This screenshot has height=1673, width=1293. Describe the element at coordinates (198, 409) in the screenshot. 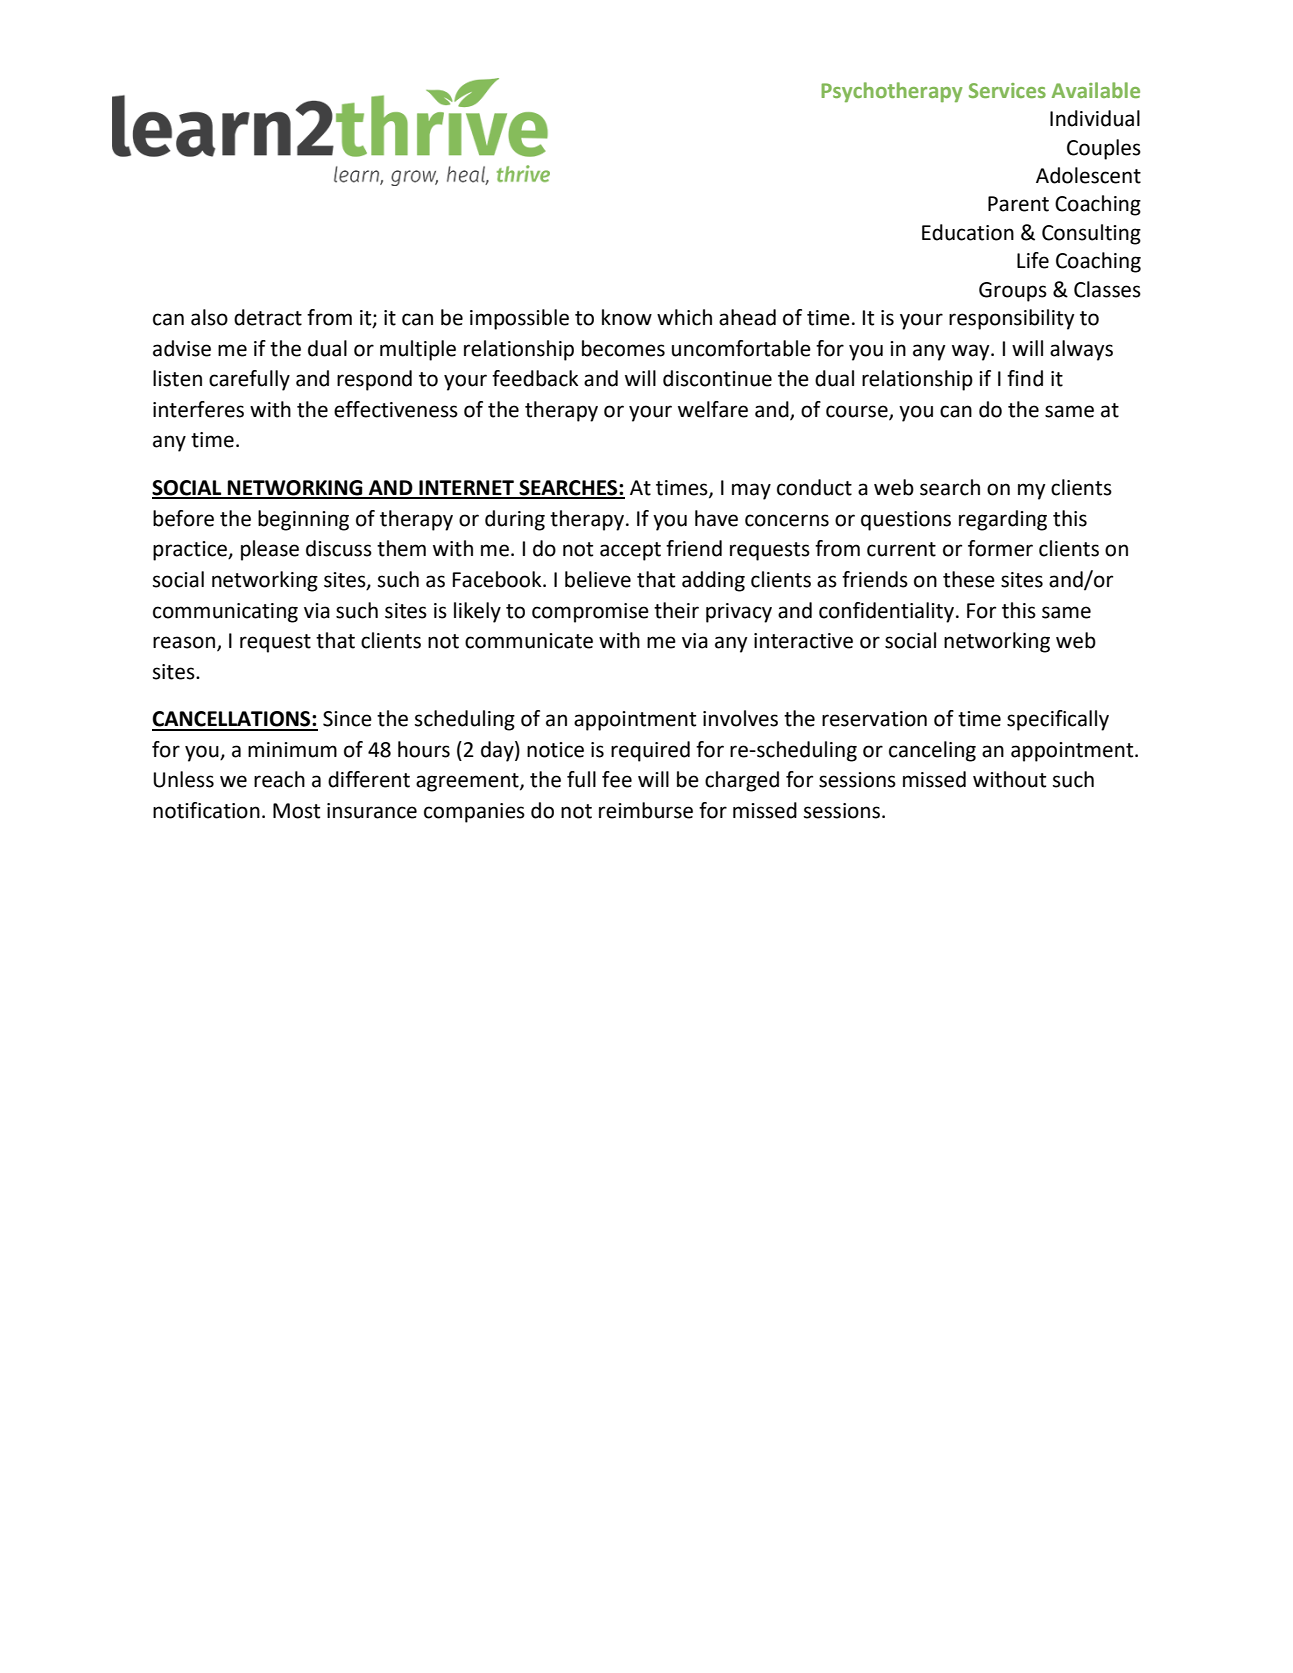

I see `interferes` at that location.
